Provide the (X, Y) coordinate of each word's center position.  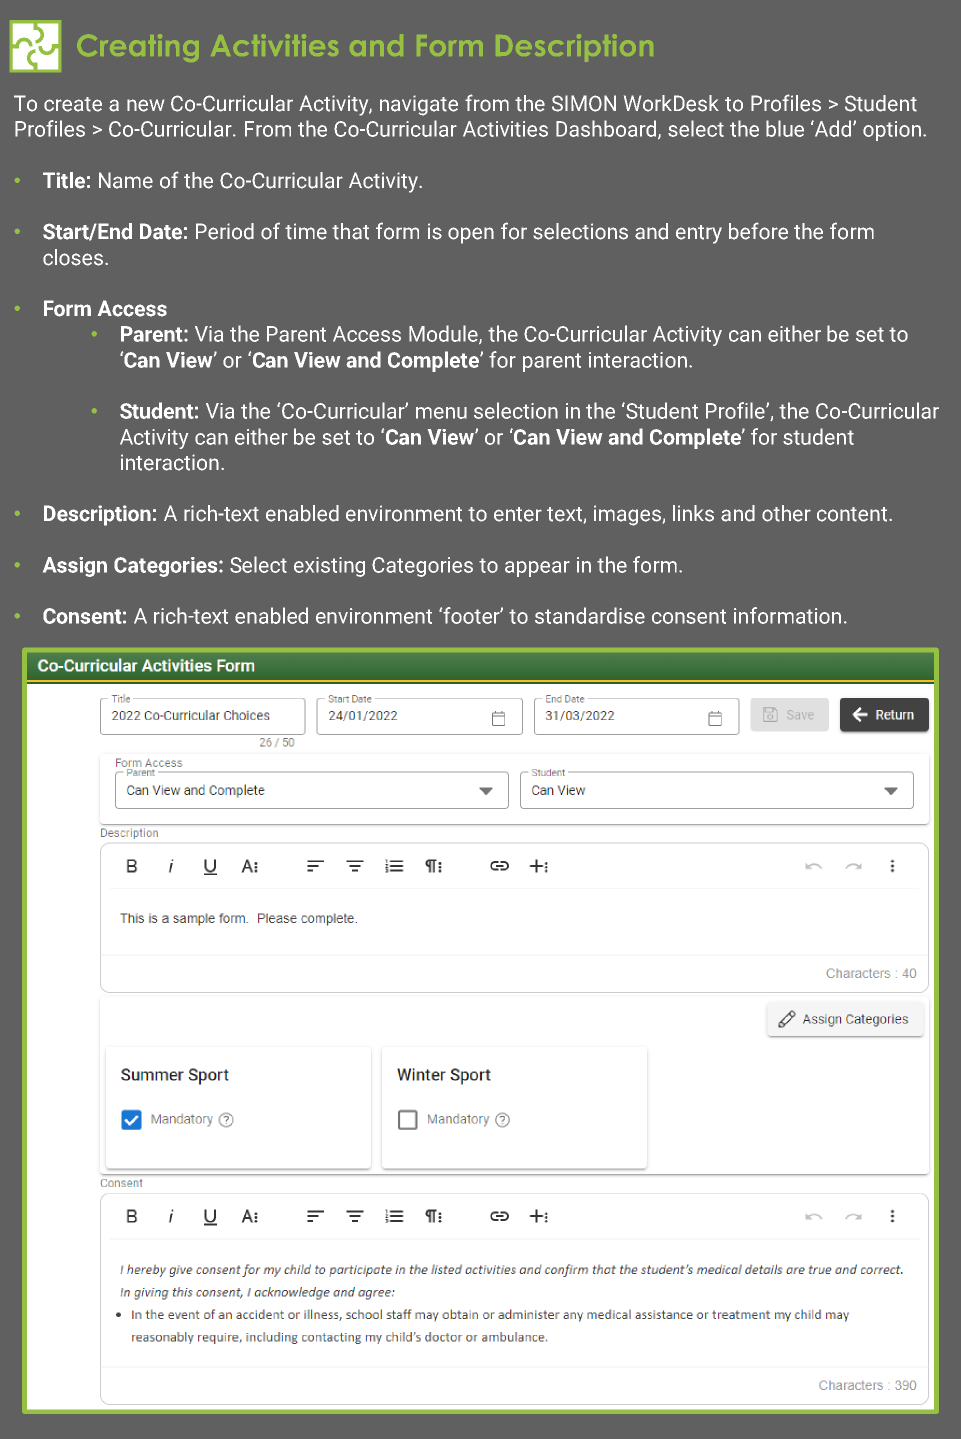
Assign (75, 567)
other (786, 513)
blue (785, 128)
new (145, 105)
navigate (419, 105)
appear (537, 569)
